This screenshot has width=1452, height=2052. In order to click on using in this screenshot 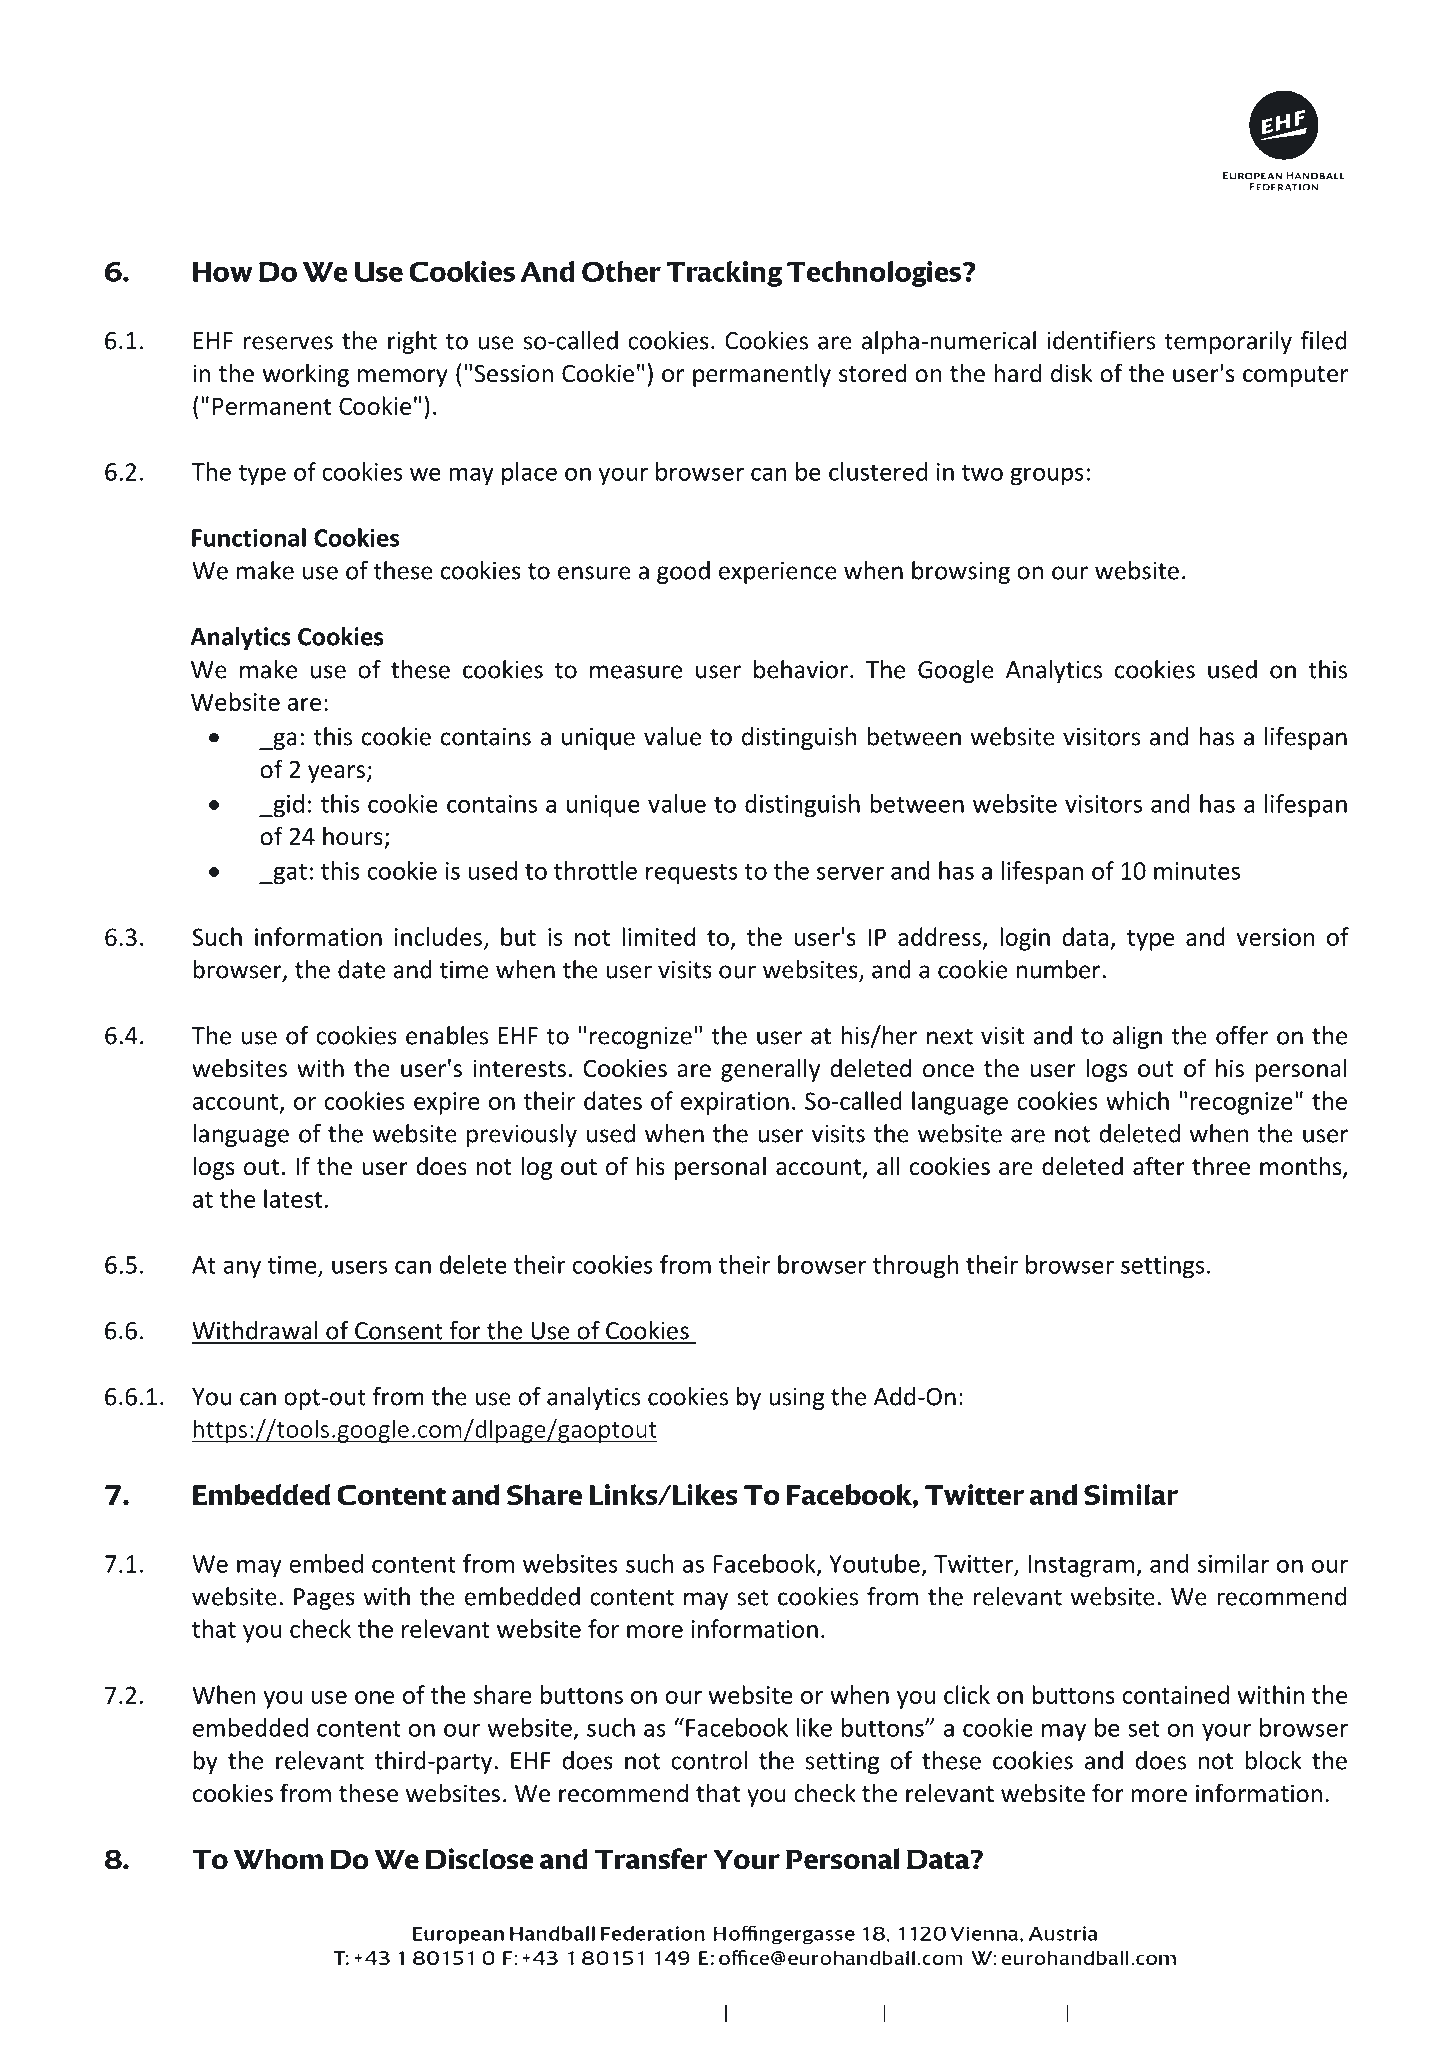, I will do `click(796, 1399)`.
